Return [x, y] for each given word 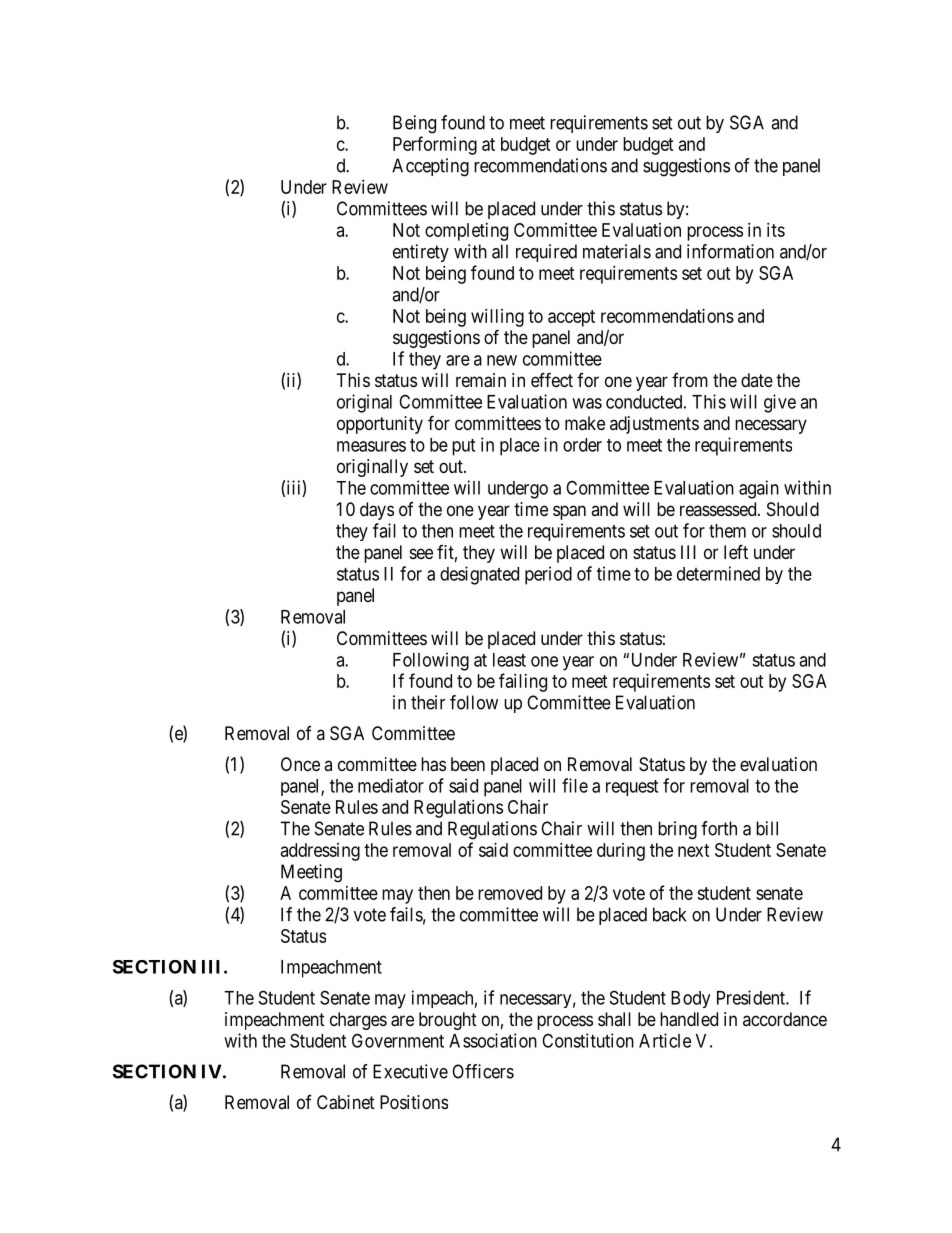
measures [371, 446]
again [759, 489]
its [776, 230]
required [546, 253]
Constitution [588, 1040]
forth [719, 828]
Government [398, 1040]
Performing [435, 145]
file [575, 785]
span [569, 512]
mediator [391, 785]
